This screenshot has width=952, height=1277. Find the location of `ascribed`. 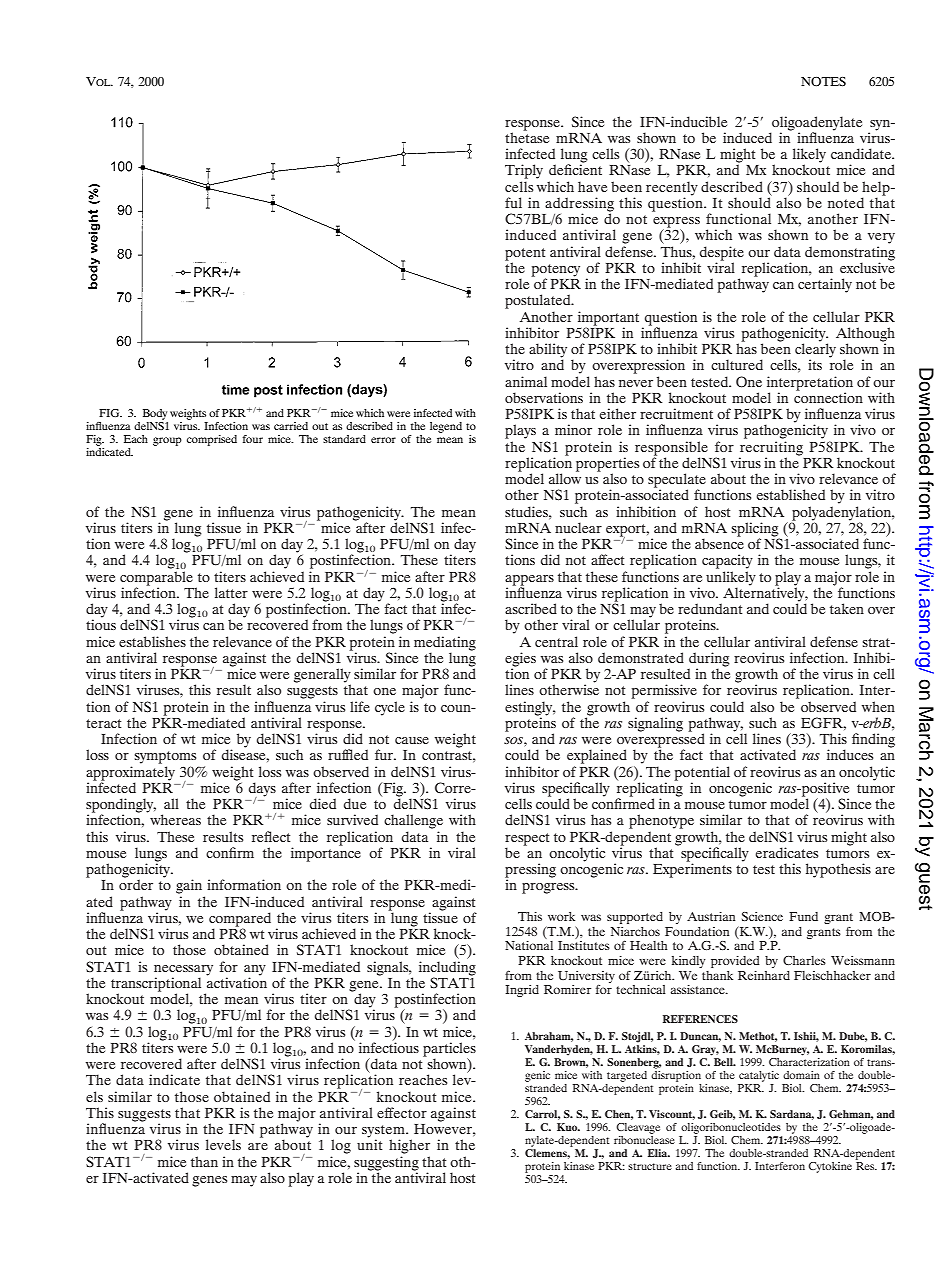

ascribed is located at coordinates (531, 608).
